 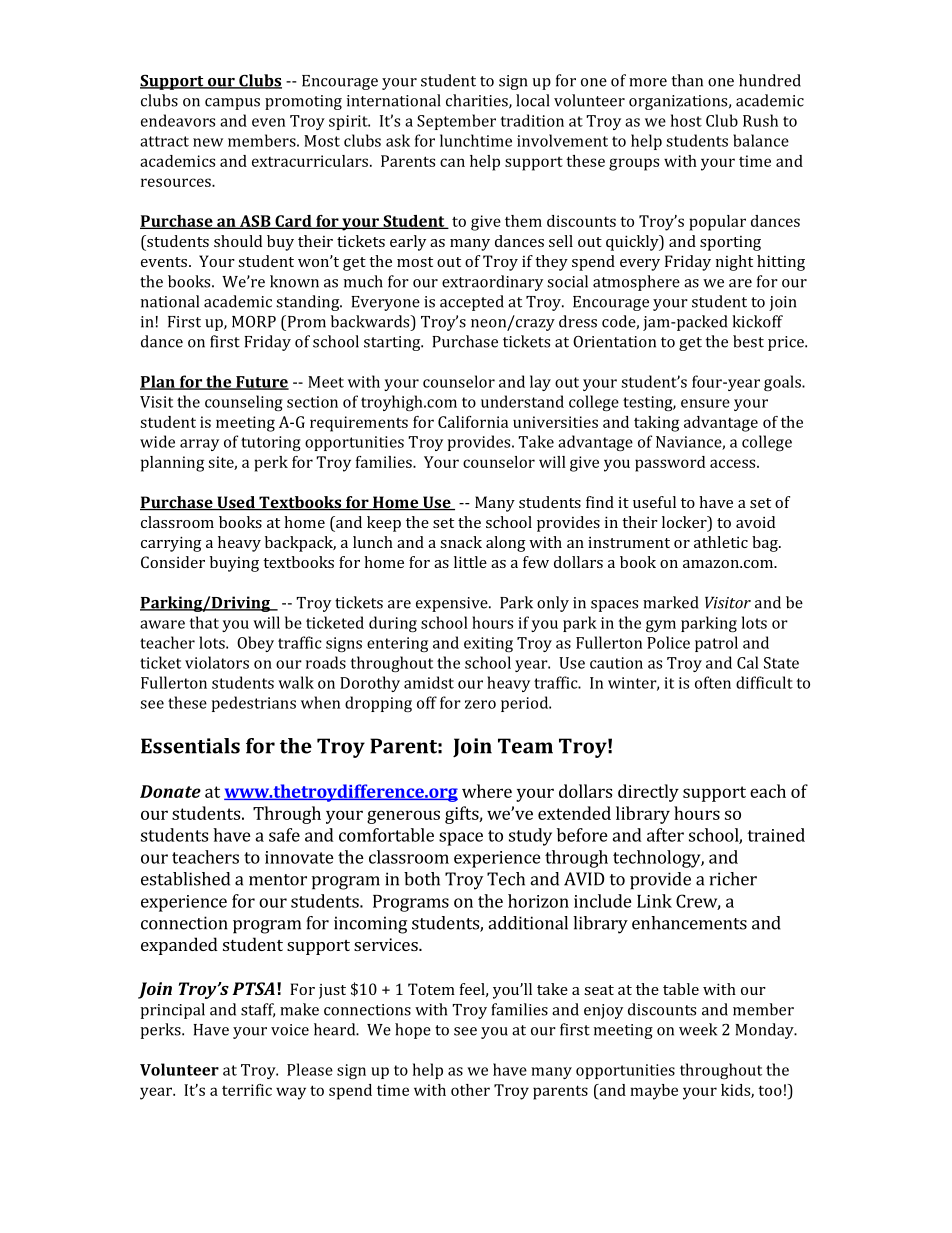 What do you see at coordinates (470, 1090) in the document?
I see `other` at bounding box center [470, 1090].
